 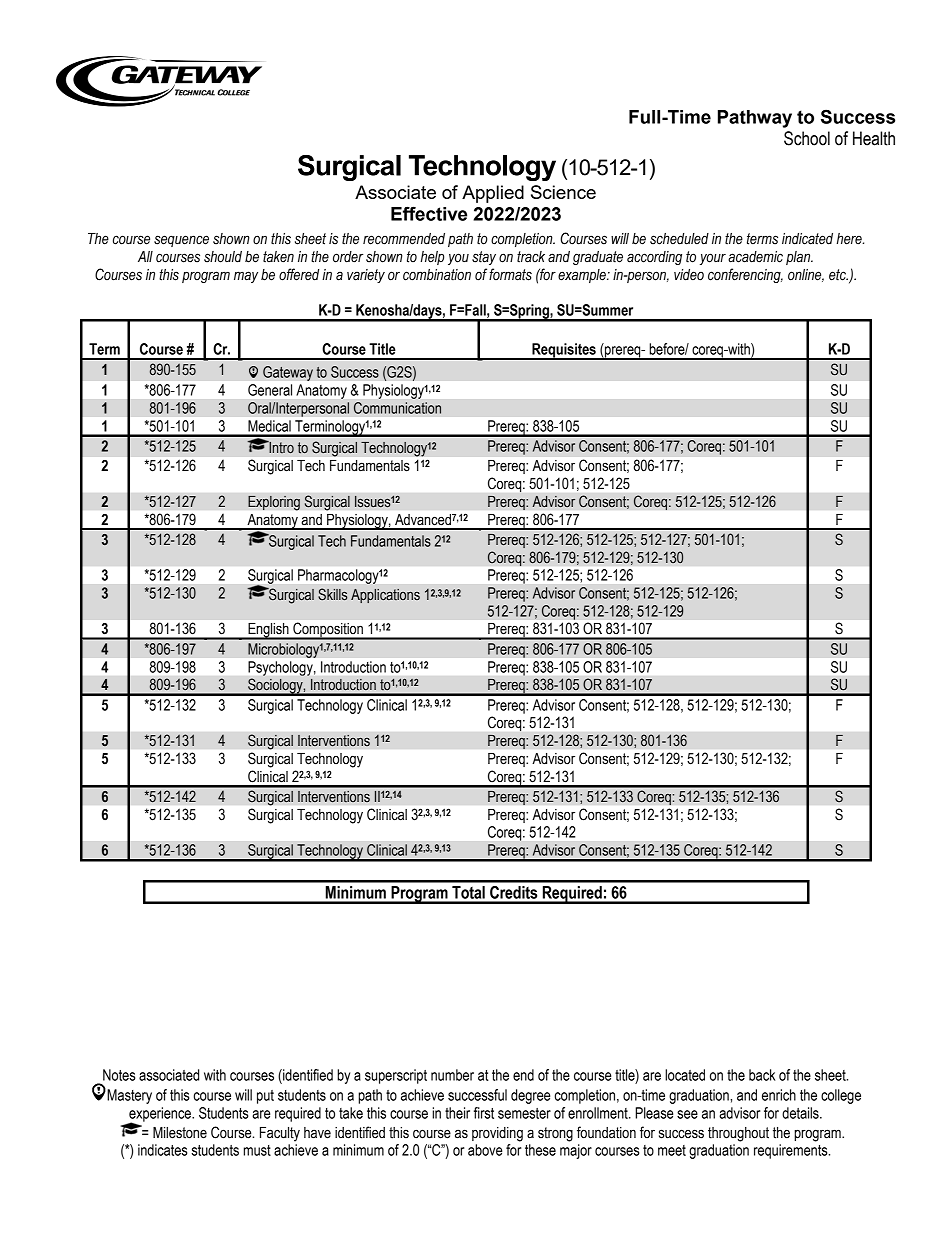 I want to click on sequence, so click(x=181, y=241).
